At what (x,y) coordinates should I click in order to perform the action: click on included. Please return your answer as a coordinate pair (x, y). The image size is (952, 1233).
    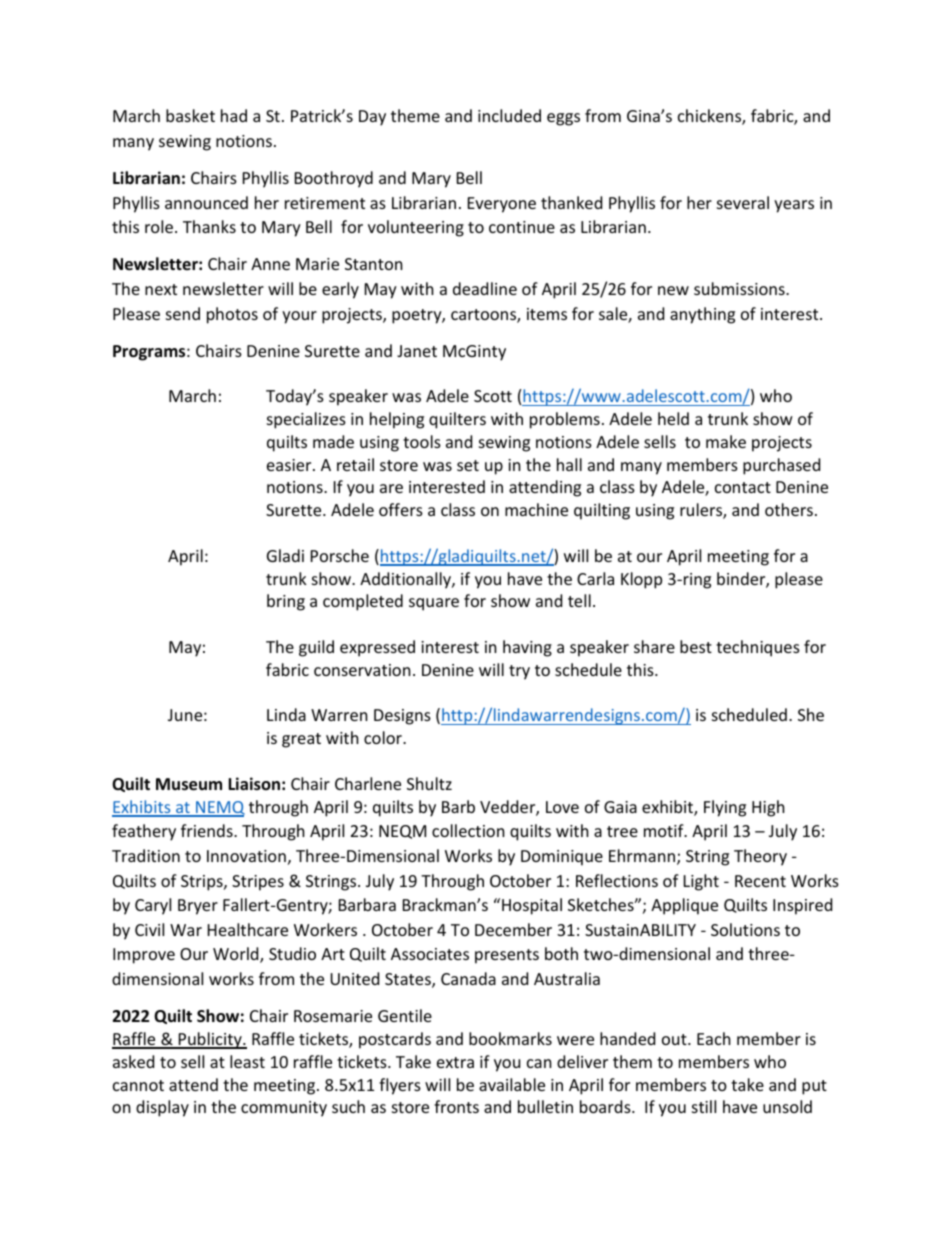
    Looking at the image, I should click on (509, 115).
